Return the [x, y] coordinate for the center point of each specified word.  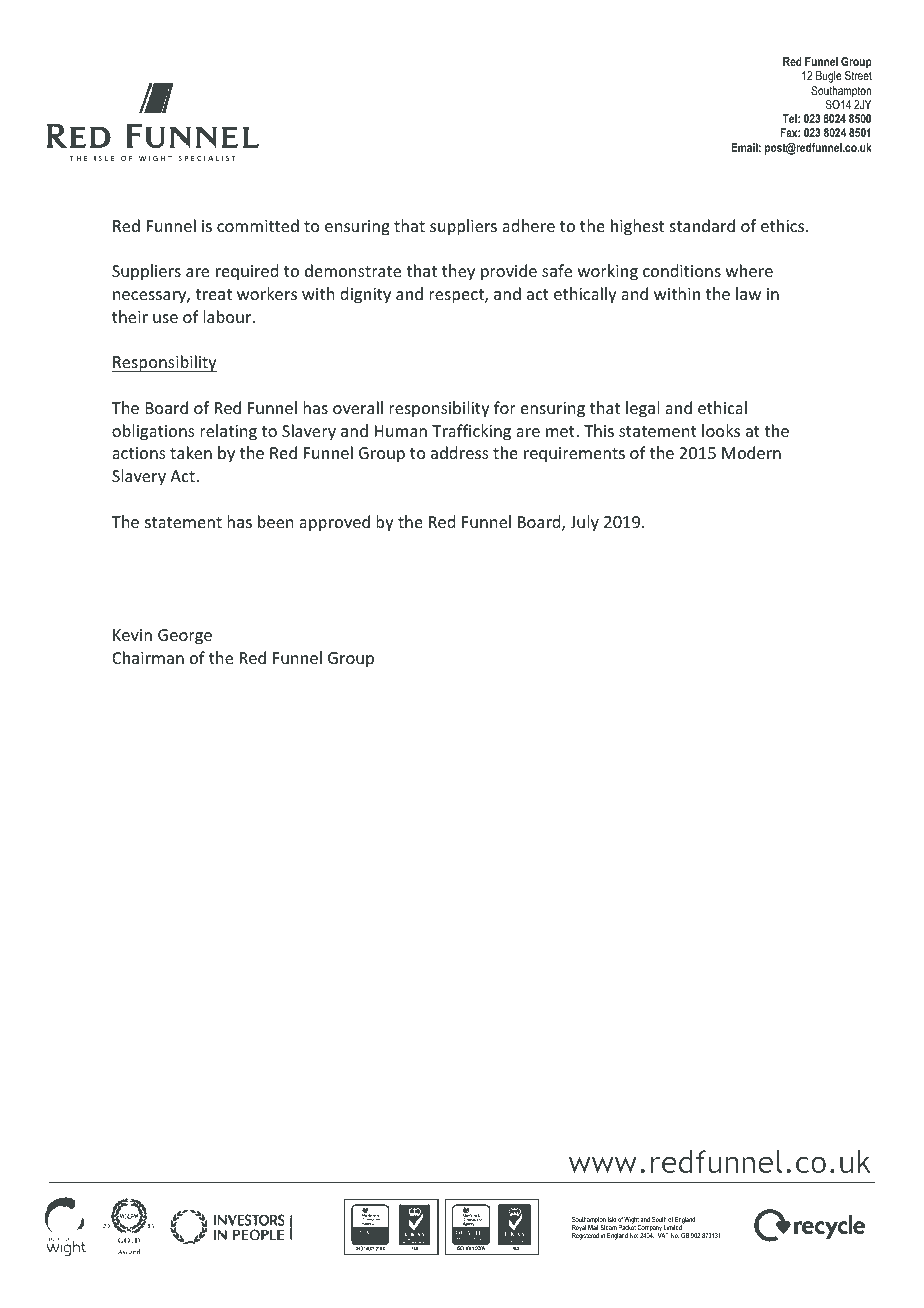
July [584, 523]
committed [258, 225]
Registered [585, 1235]
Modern [751, 452]
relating [228, 432]
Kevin [132, 635]
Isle [612, 1219]
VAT [663, 1234]
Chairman [148, 657]
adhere [528, 225]
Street [858, 75]
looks [721, 430]
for [505, 407]
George [185, 637]
